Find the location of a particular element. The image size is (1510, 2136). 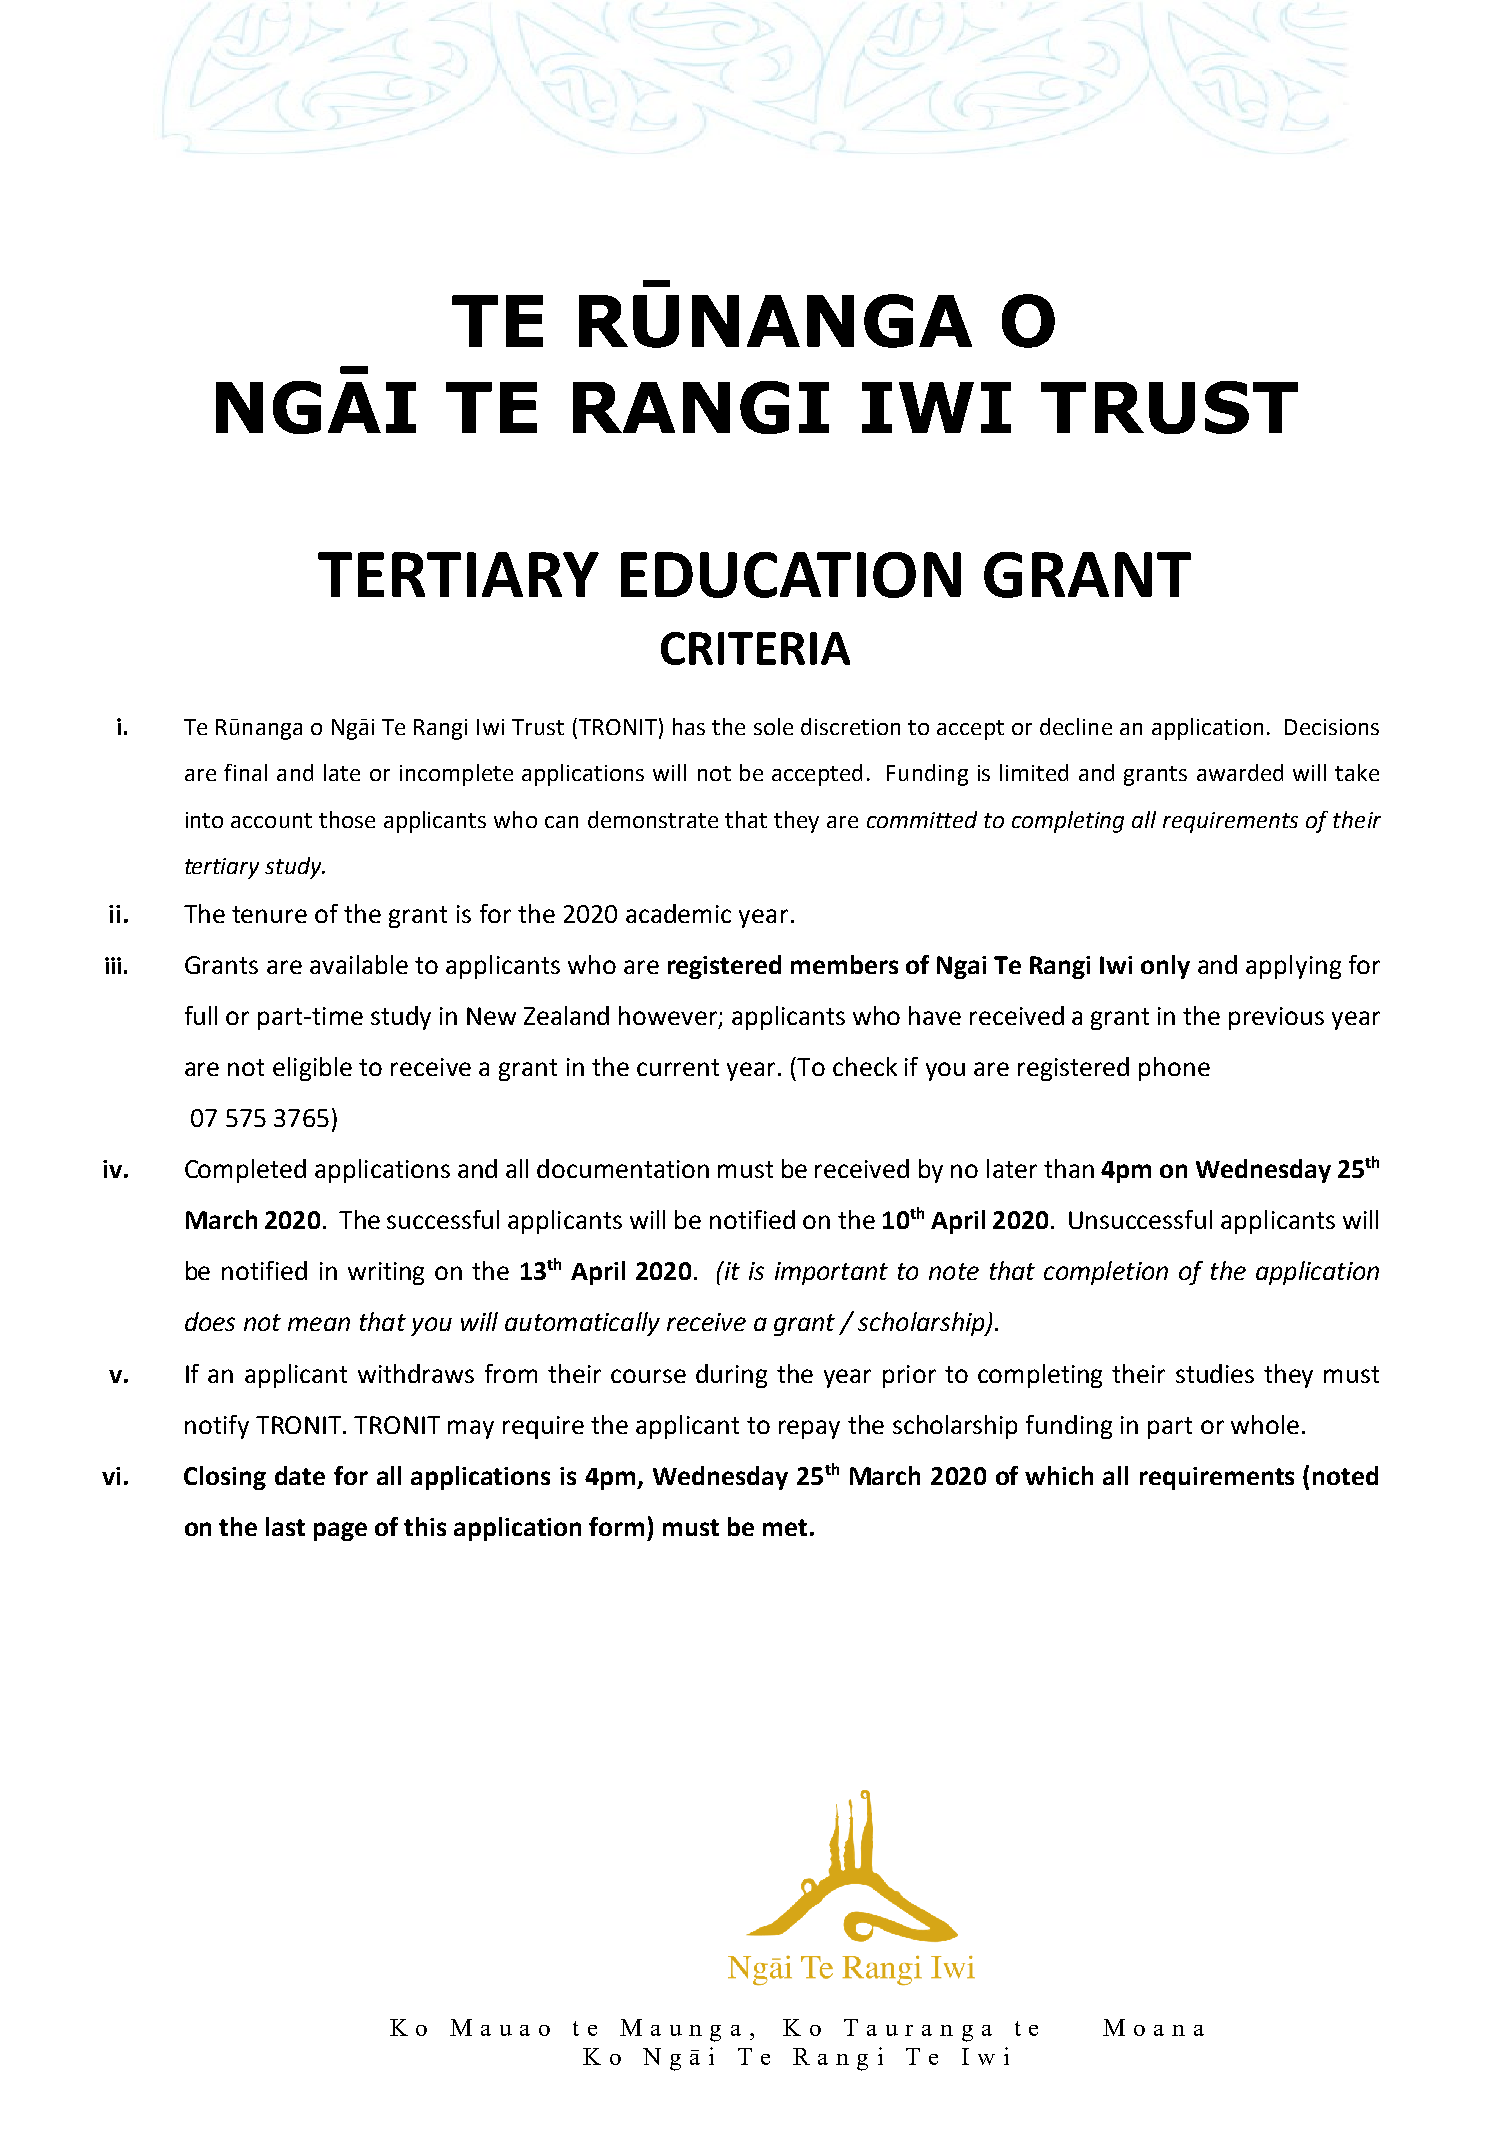

which is located at coordinates (1059, 1475).
